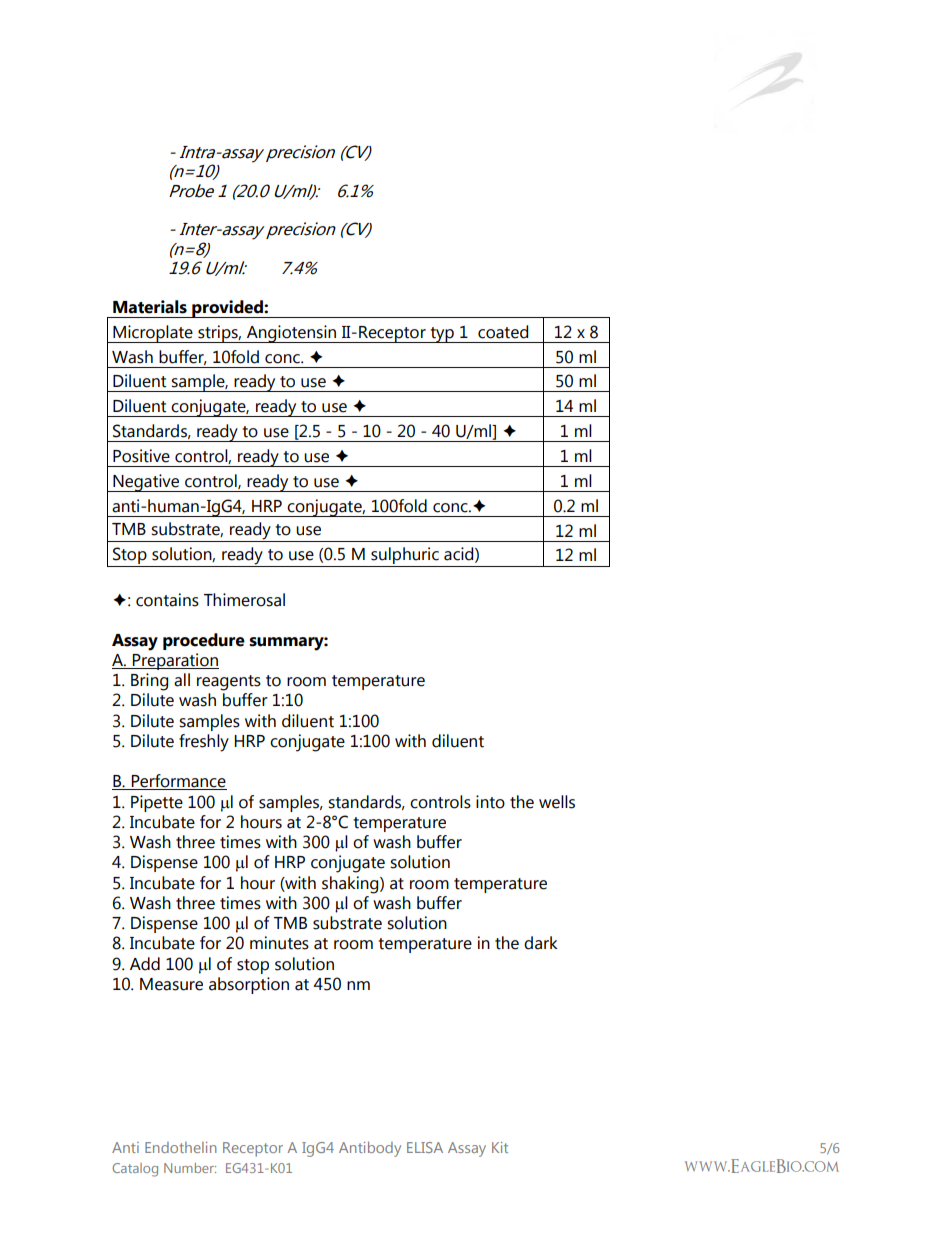 The height and width of the screenshot is (1233, 952). Describe the element at coordinates (150, 307) in the screenshot. I see `Materials` at that location.
